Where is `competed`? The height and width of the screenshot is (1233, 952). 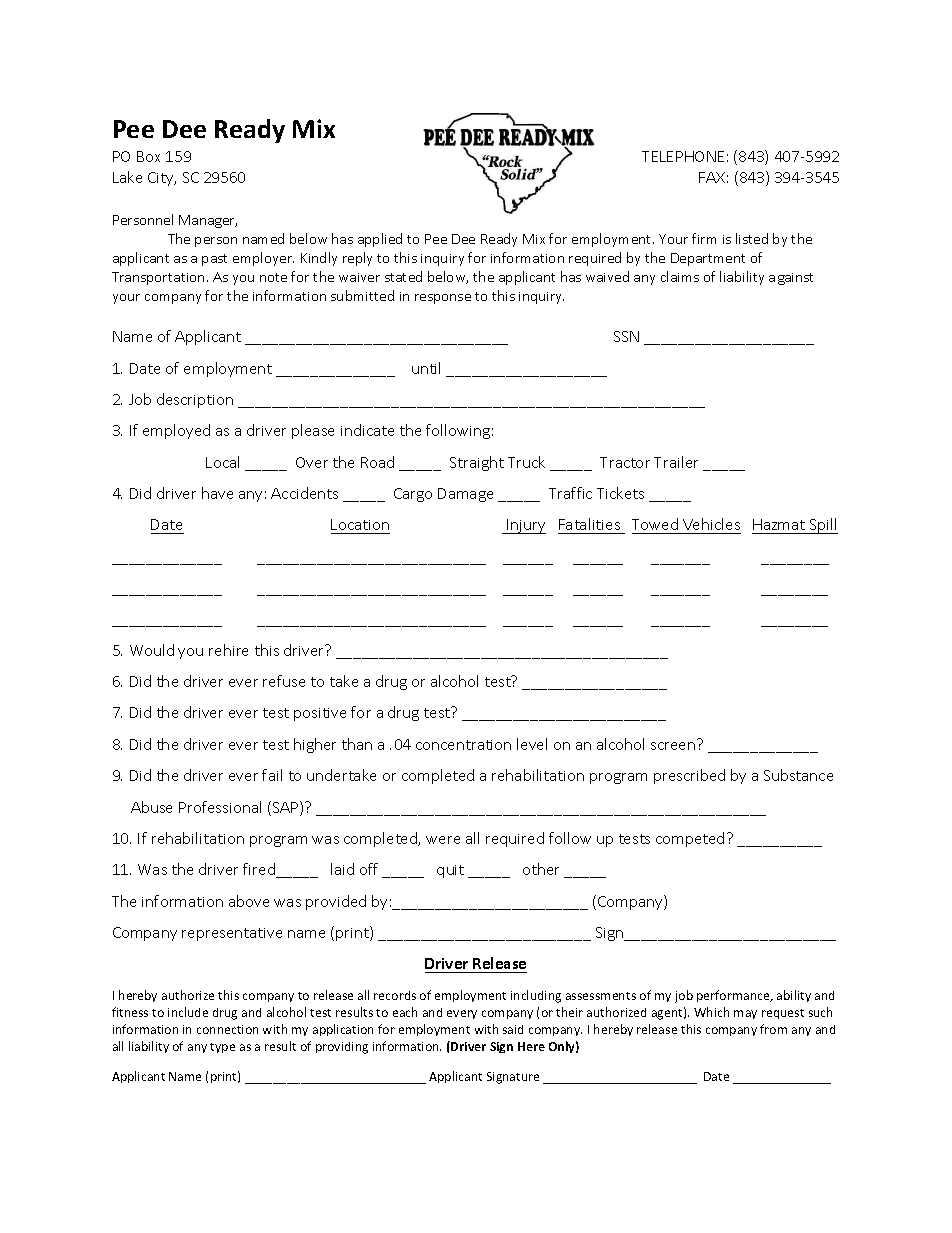
competed is located at coordinates (690, 839).
